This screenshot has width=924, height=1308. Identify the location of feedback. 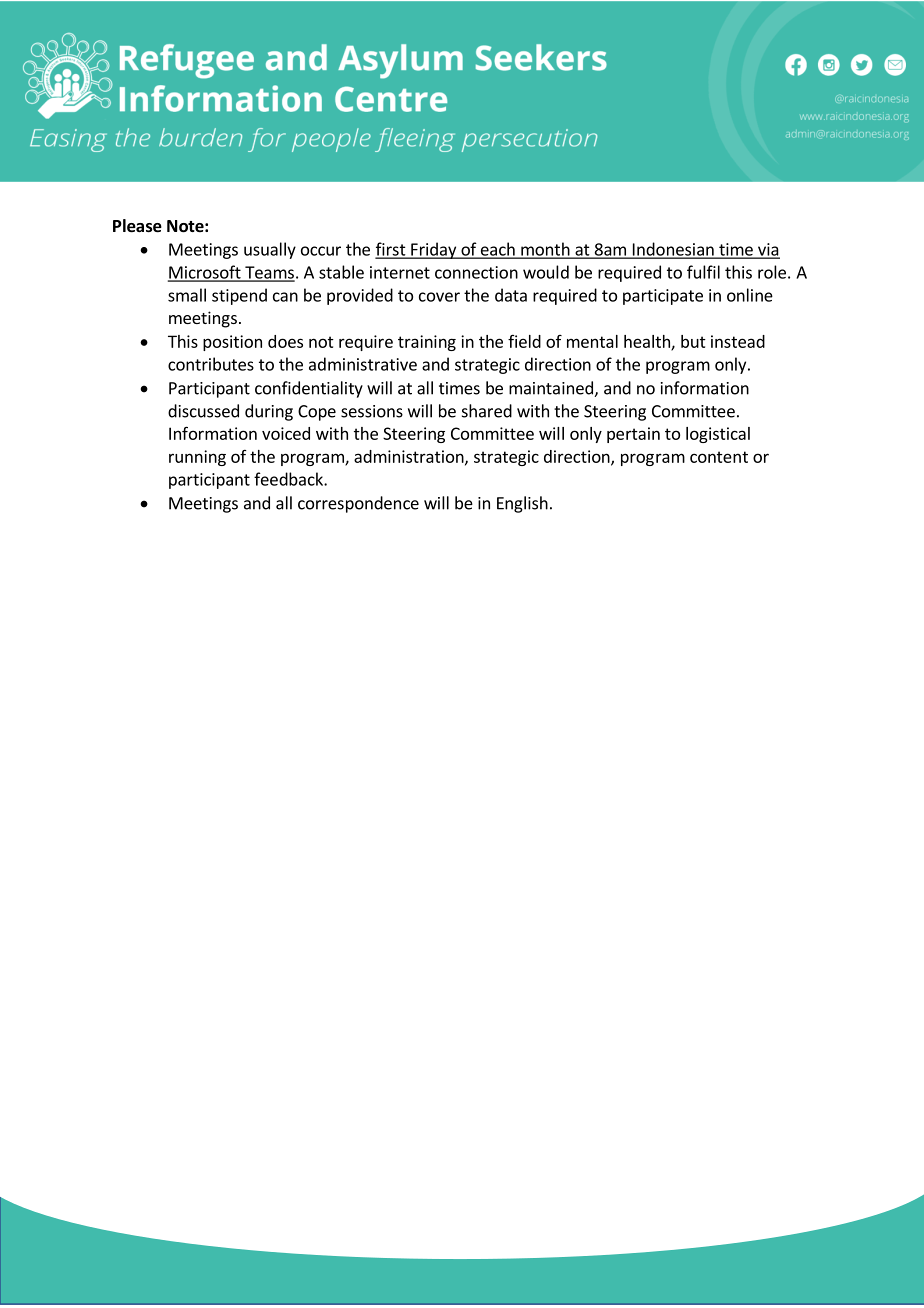
(289, 479).
